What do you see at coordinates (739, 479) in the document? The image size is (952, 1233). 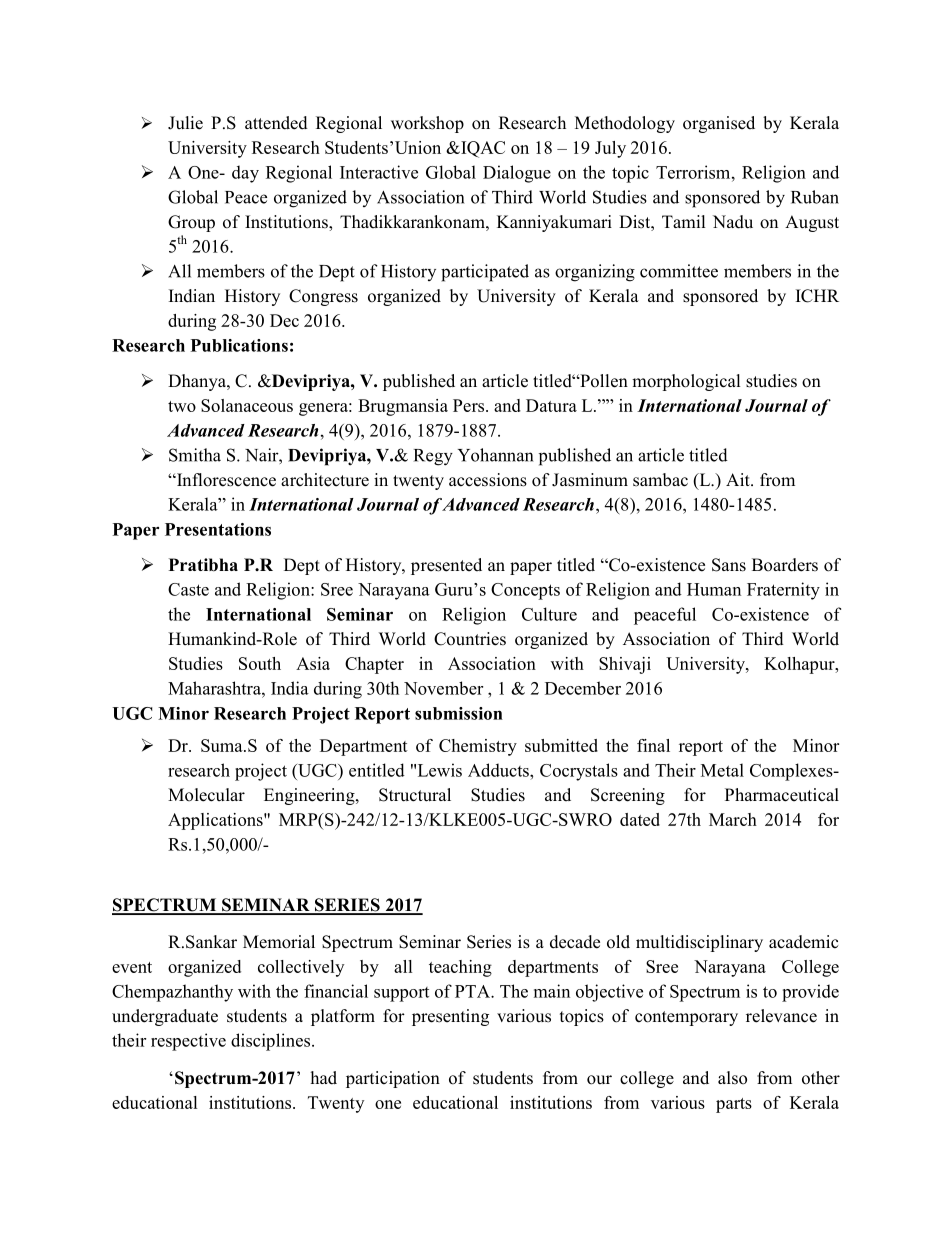 I see `Ait` at bounding box center [739, 479].
